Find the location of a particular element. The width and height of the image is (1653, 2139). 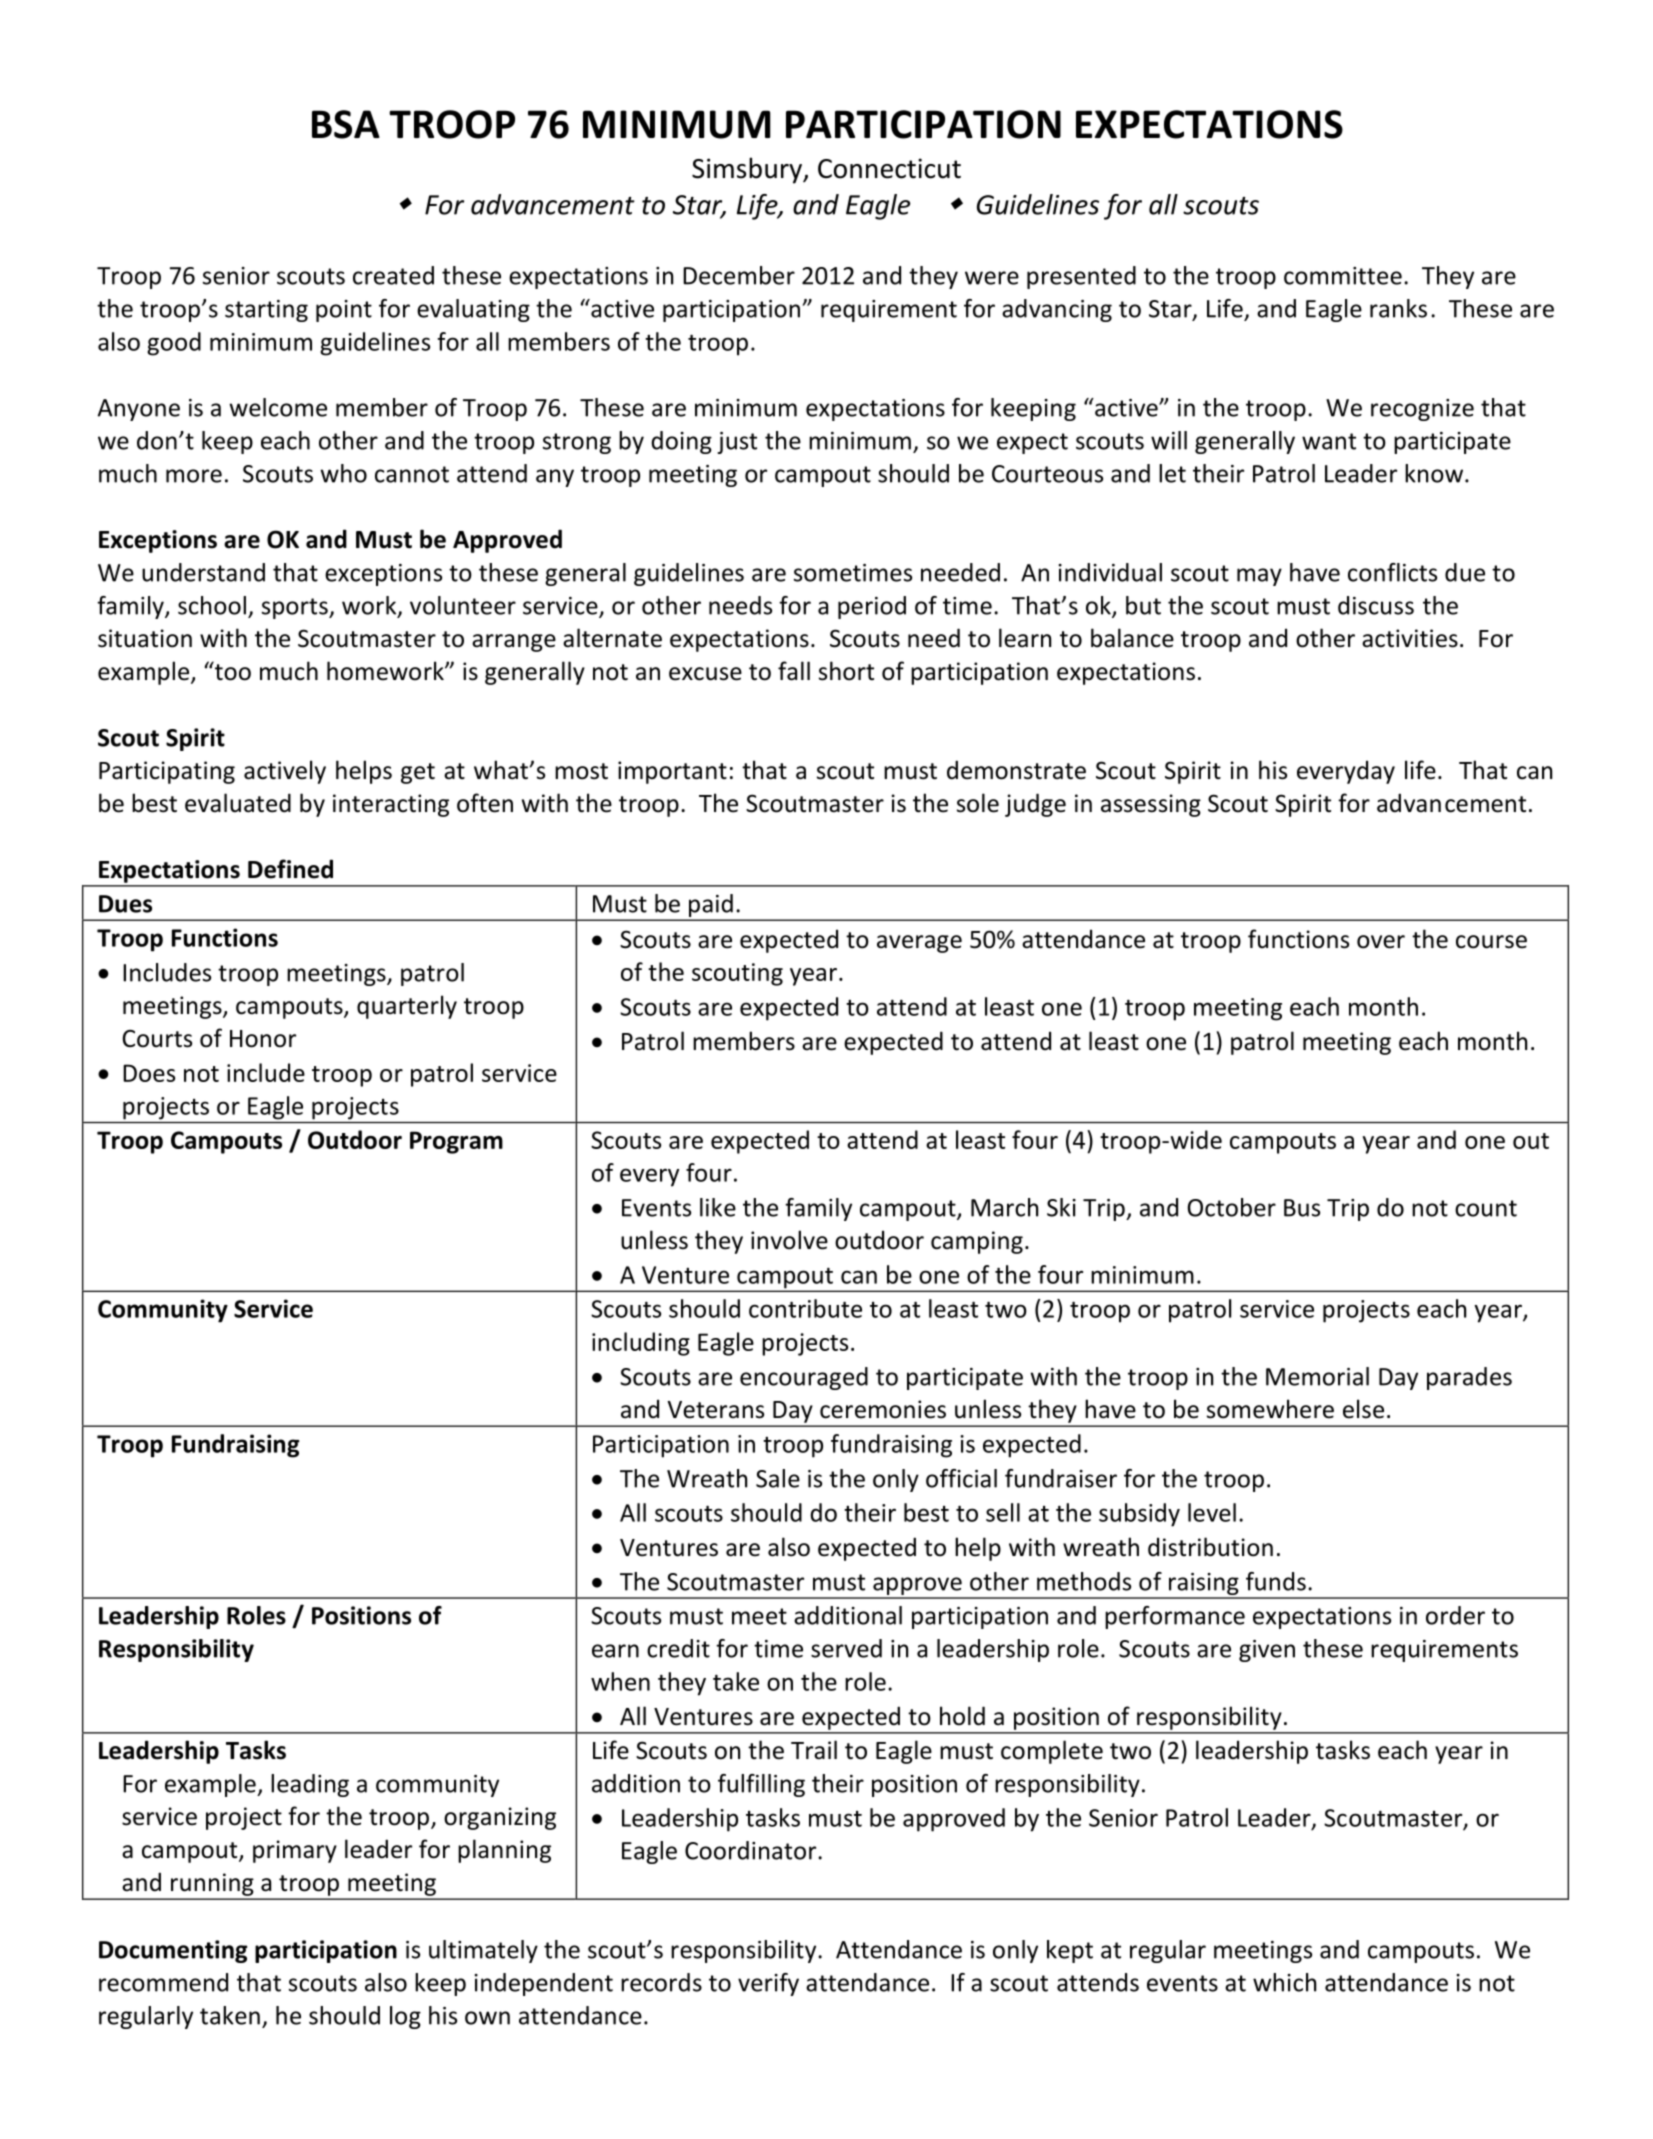

important is located at coordinates (672, 772).
